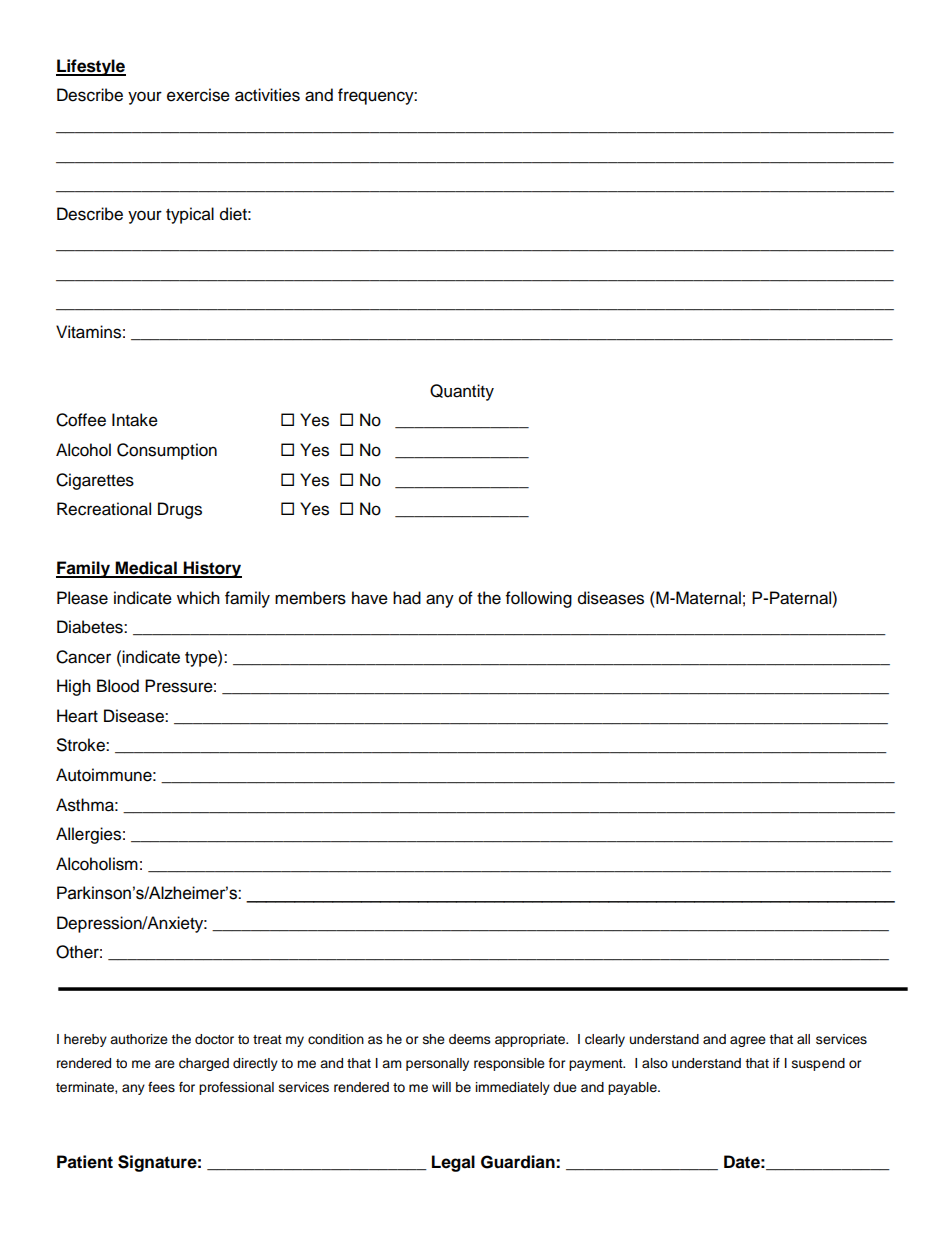 This screenshot has height=1233, width=952. I want to click on which, so click(198, 598).
